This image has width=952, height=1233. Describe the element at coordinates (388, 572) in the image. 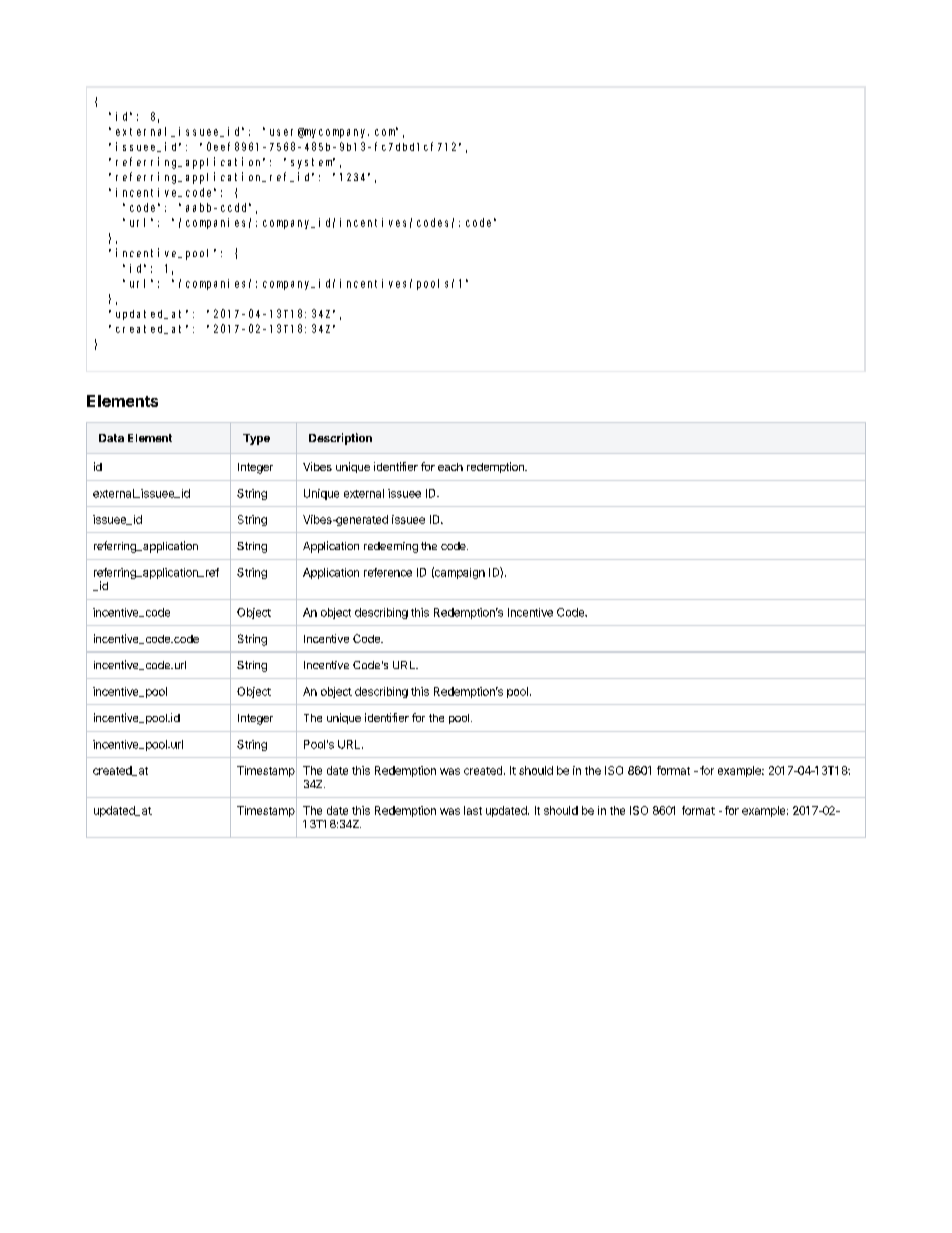

I see `reference` at that location.
